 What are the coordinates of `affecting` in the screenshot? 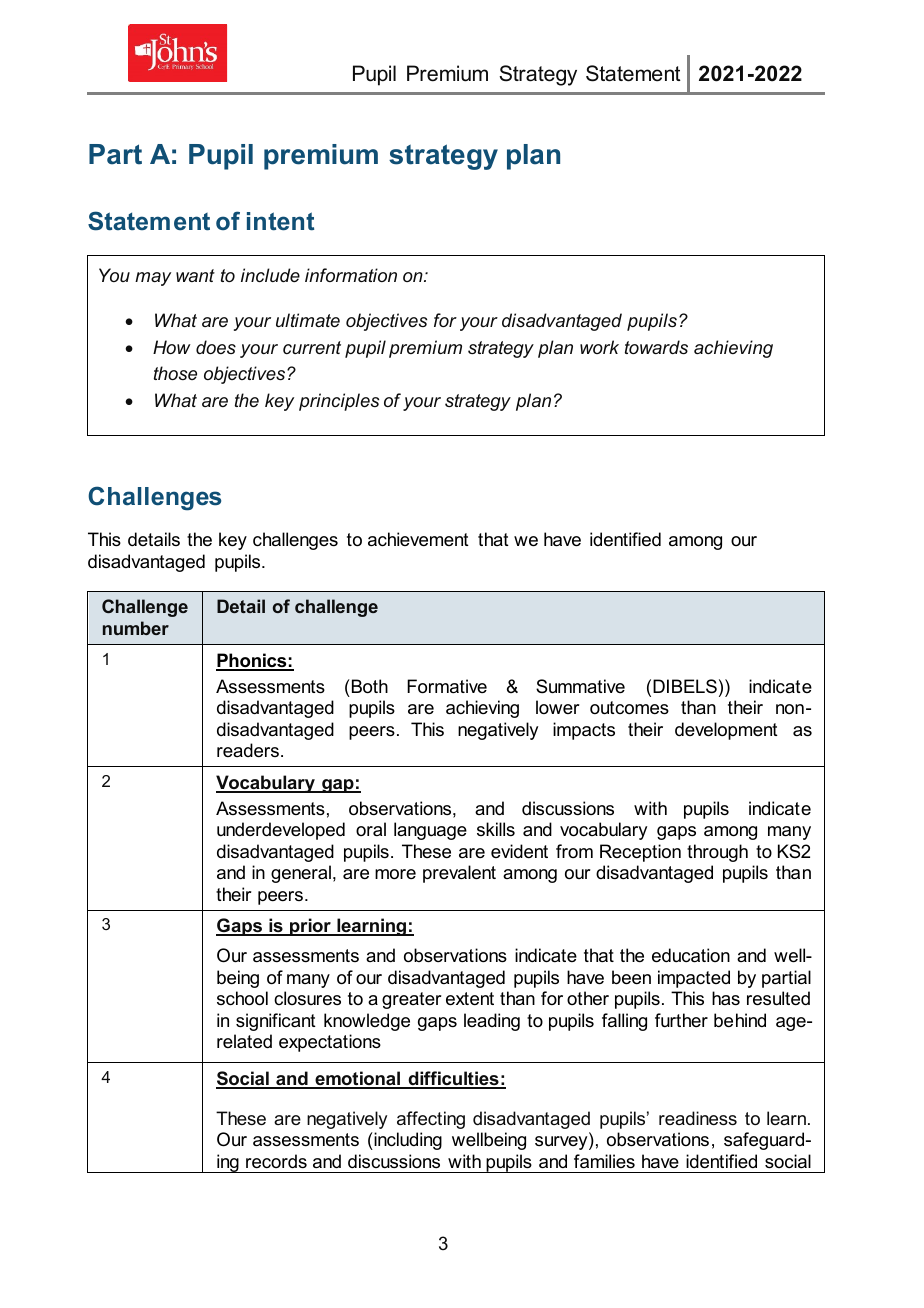 It's located at (431, 1120).
